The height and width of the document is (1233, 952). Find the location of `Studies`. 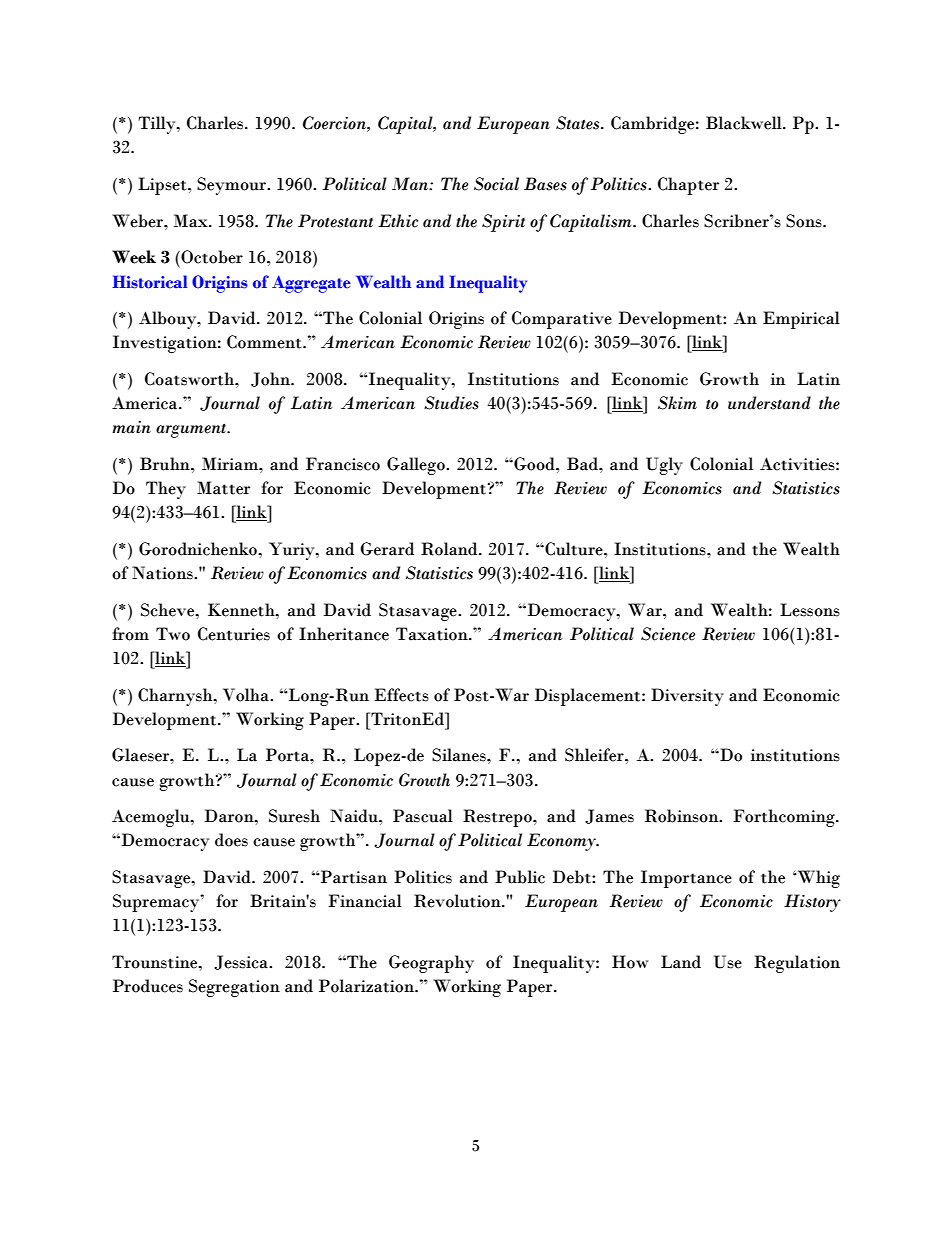

Studies is located at coordinates (451, 403).
